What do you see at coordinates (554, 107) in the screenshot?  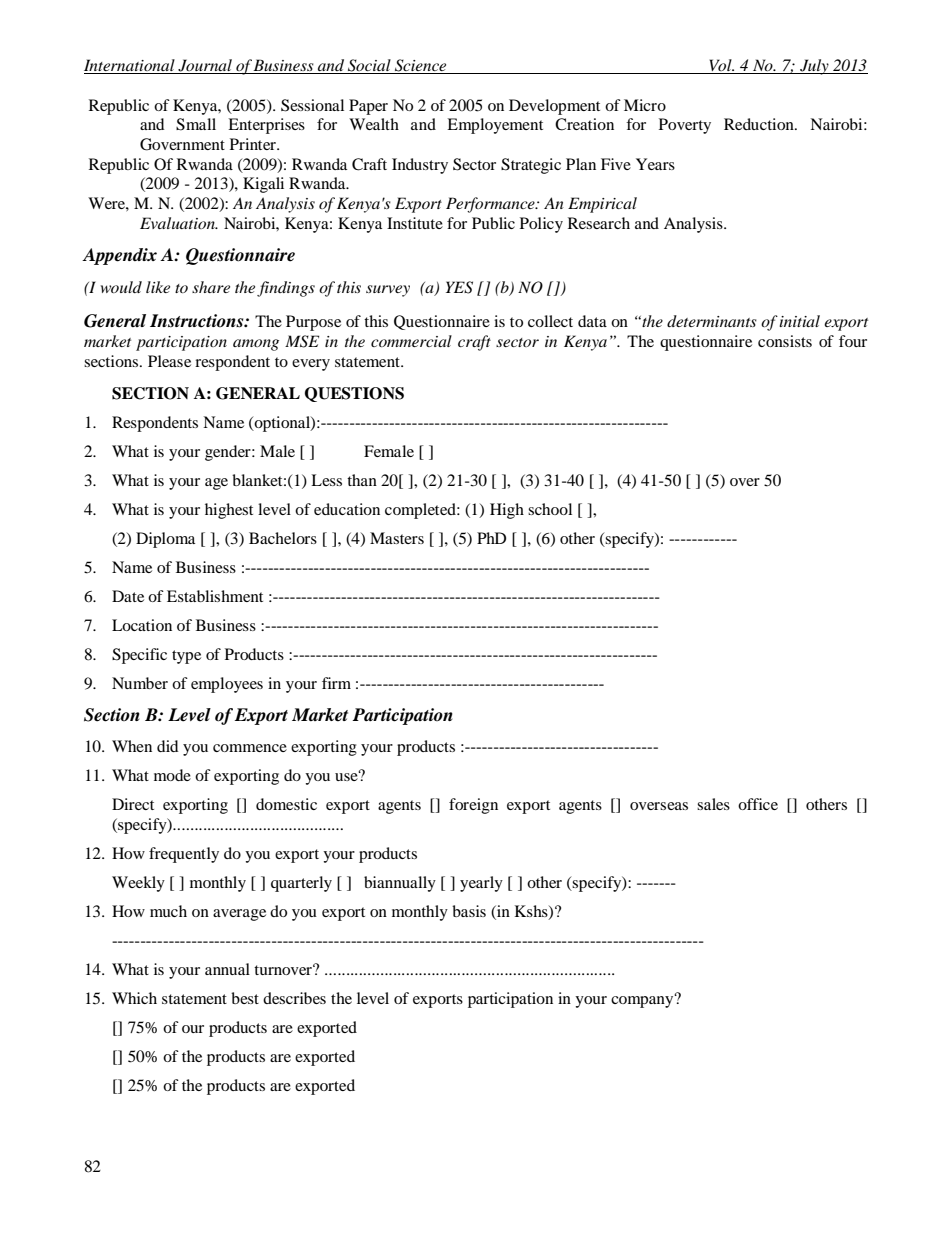 I see `Development` at bounding box center [554, 107].
